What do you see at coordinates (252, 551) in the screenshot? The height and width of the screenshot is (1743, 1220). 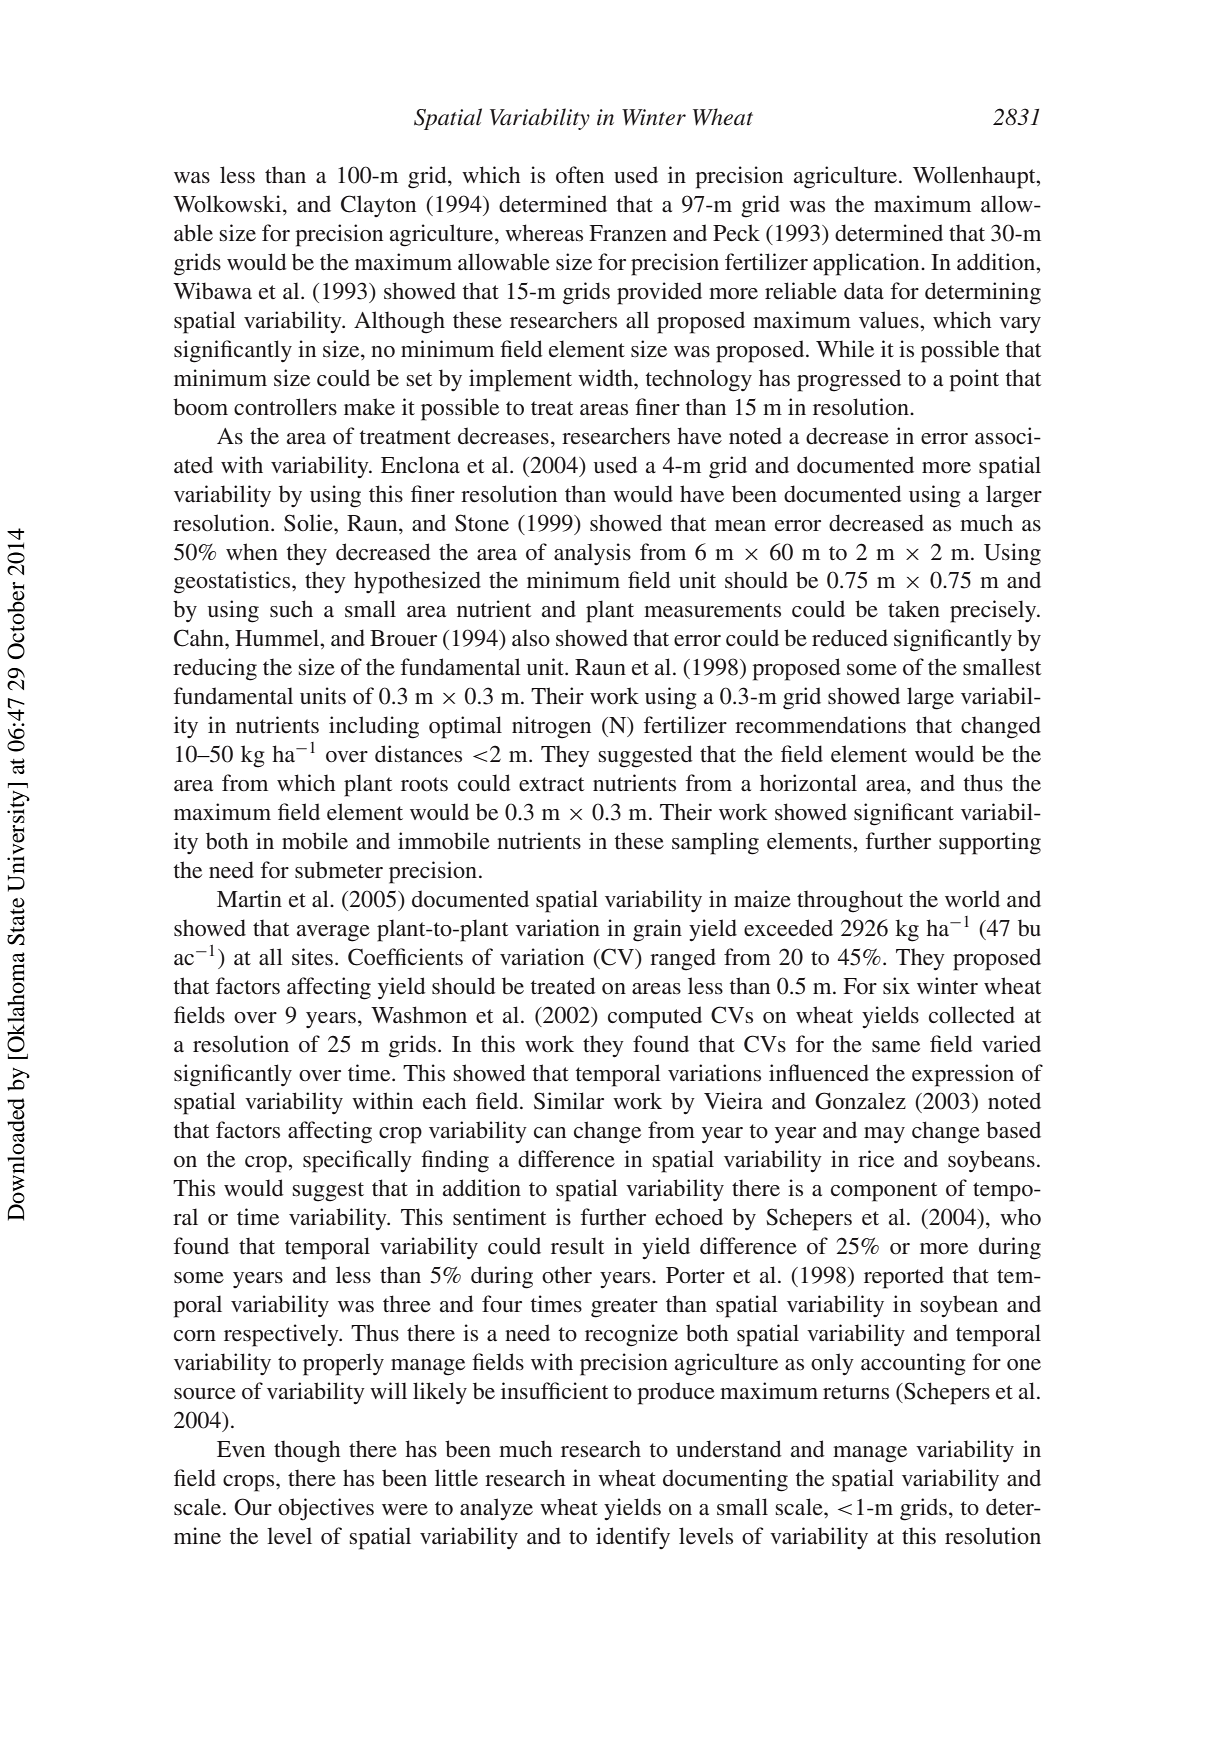 I see `when` at bounding box center [252, 551].
